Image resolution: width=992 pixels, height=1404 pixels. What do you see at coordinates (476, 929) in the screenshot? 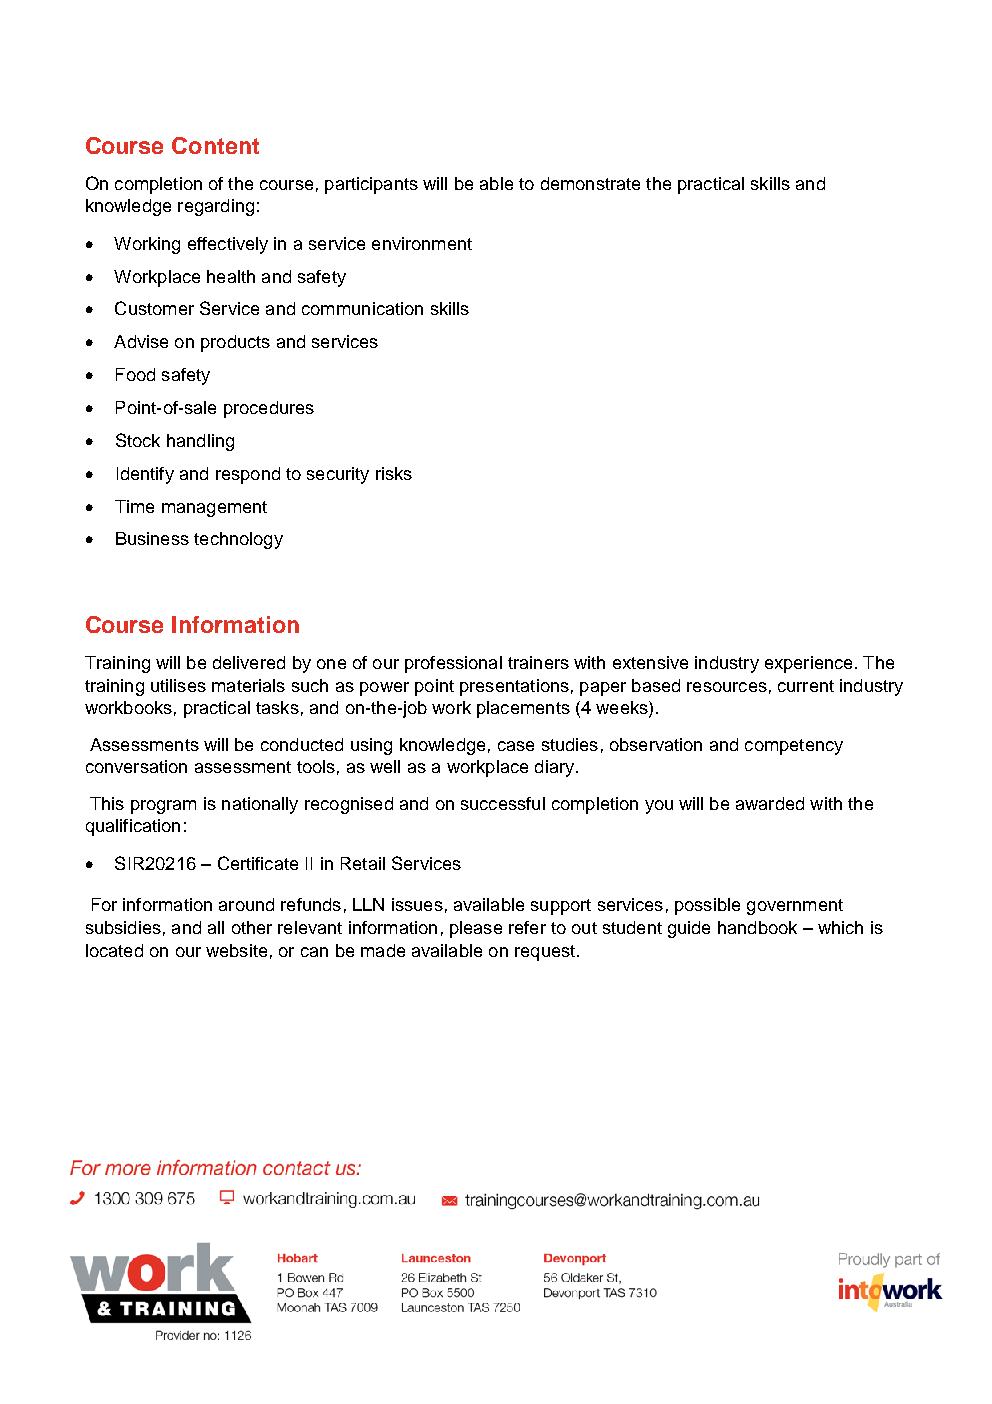
I see `please` at bounding box center [476, 929].
